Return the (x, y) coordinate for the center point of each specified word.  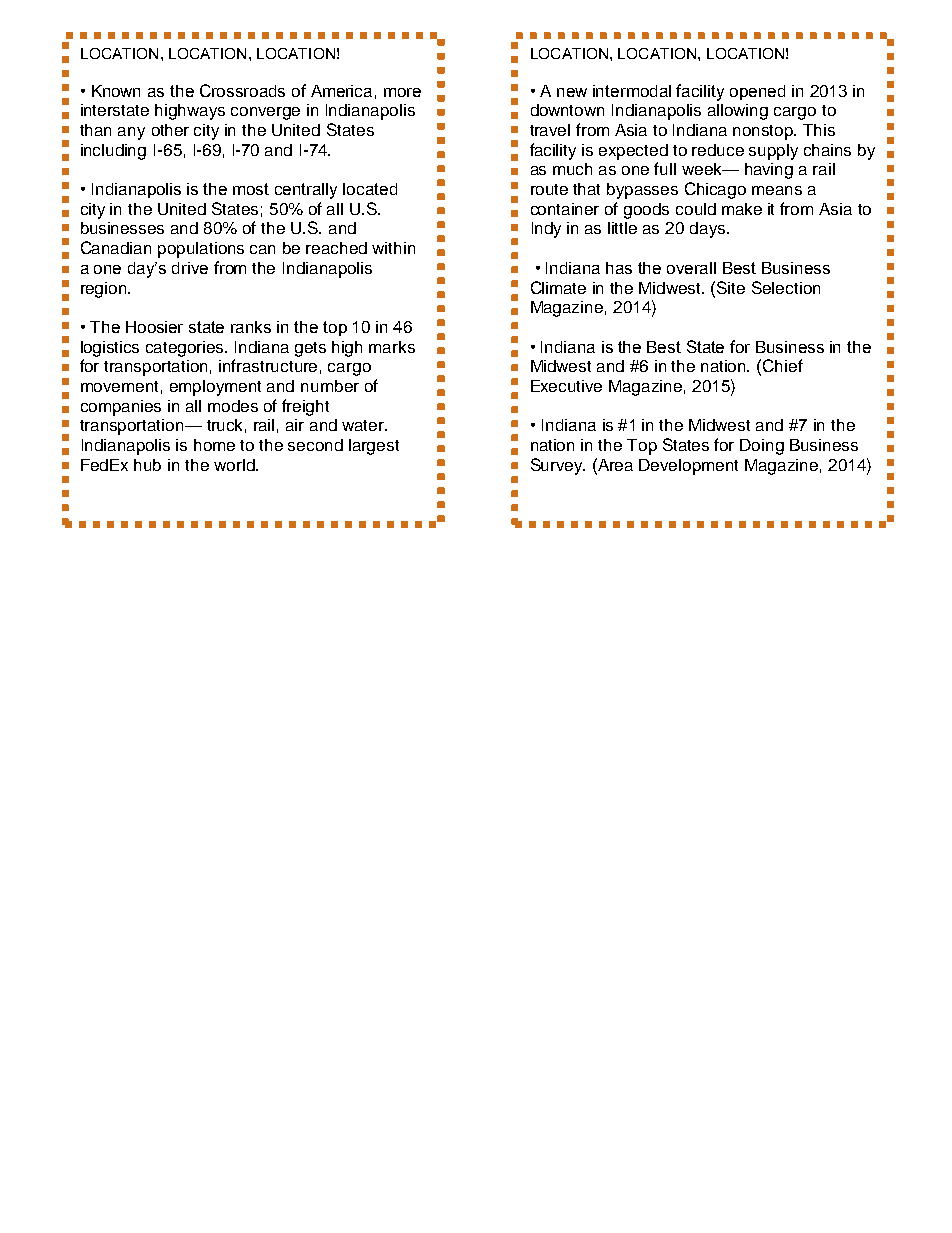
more (402, 92)
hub (147, 465)
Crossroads (242, 90)
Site (731, 287)
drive (190, 268)
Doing (762, 447)
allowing (738, 112)
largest (374, 447)
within (393, 248)
